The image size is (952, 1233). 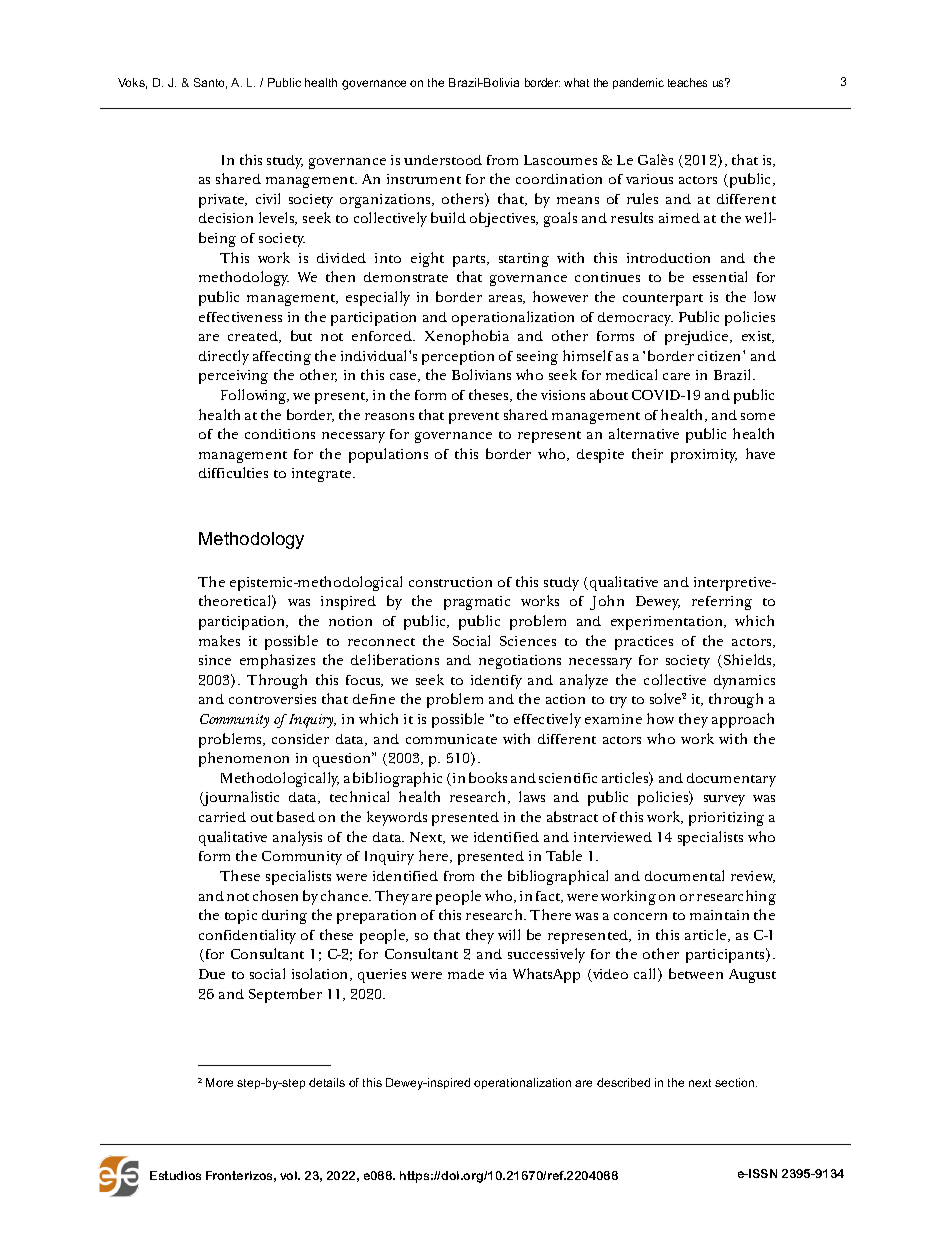 What do you see at coordinates (724, 800) in the screenshot?
I see `survey` at bounding box center [724, 800].
